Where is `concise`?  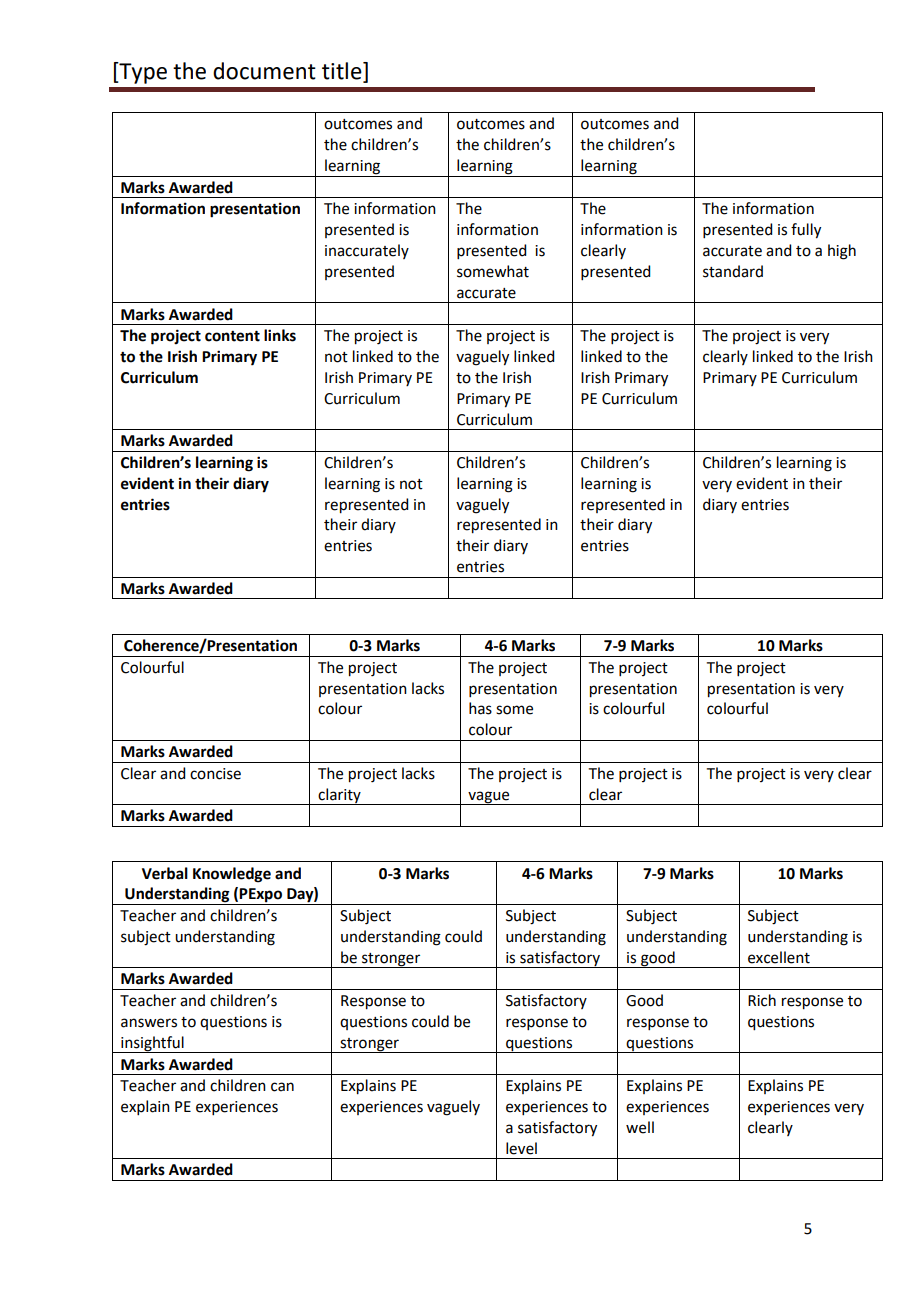 concise is located at coordinates (215, 774).
